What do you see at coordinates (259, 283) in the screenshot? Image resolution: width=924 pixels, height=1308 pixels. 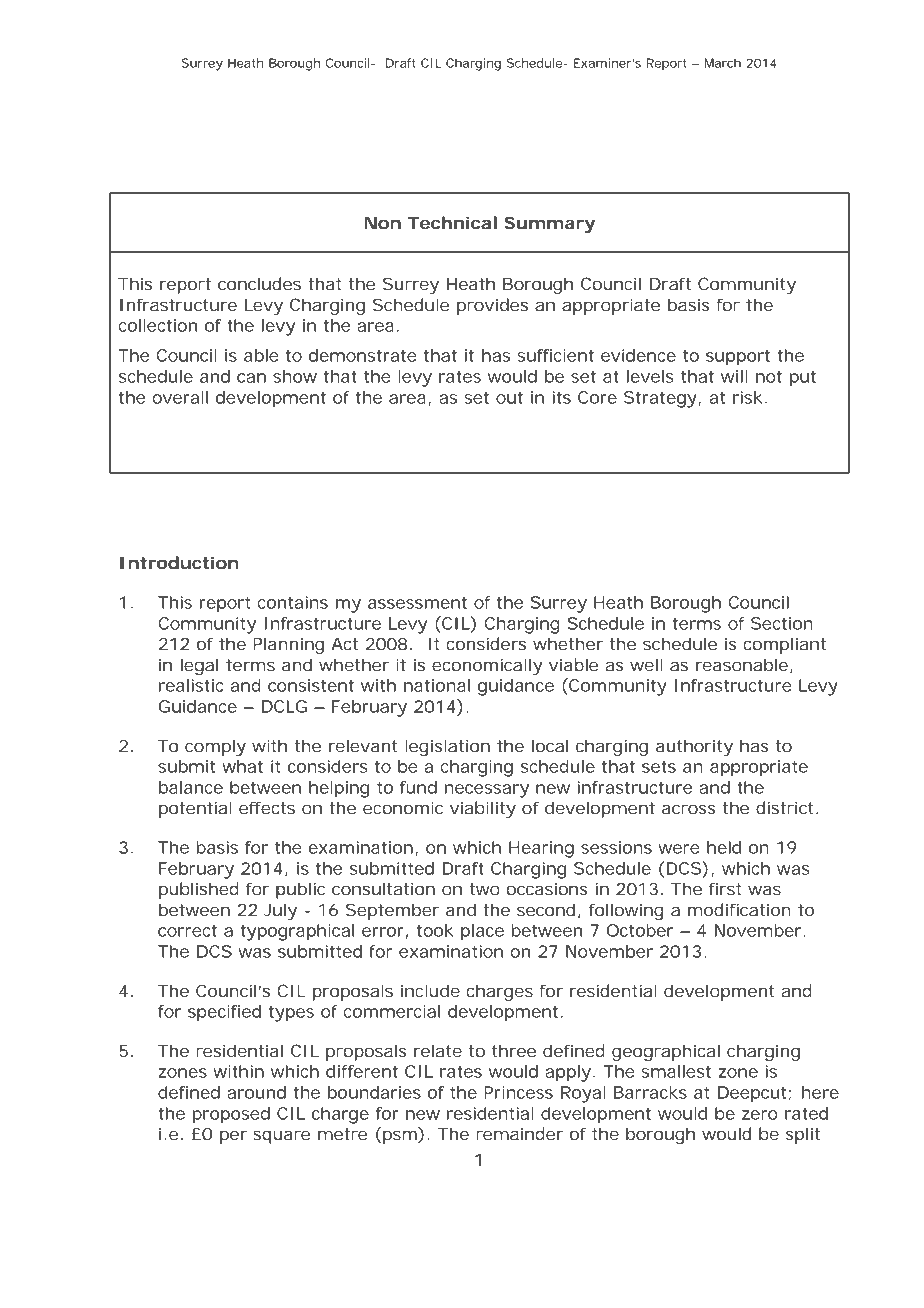 I see `concludes` at bounding box center [259, 283].
